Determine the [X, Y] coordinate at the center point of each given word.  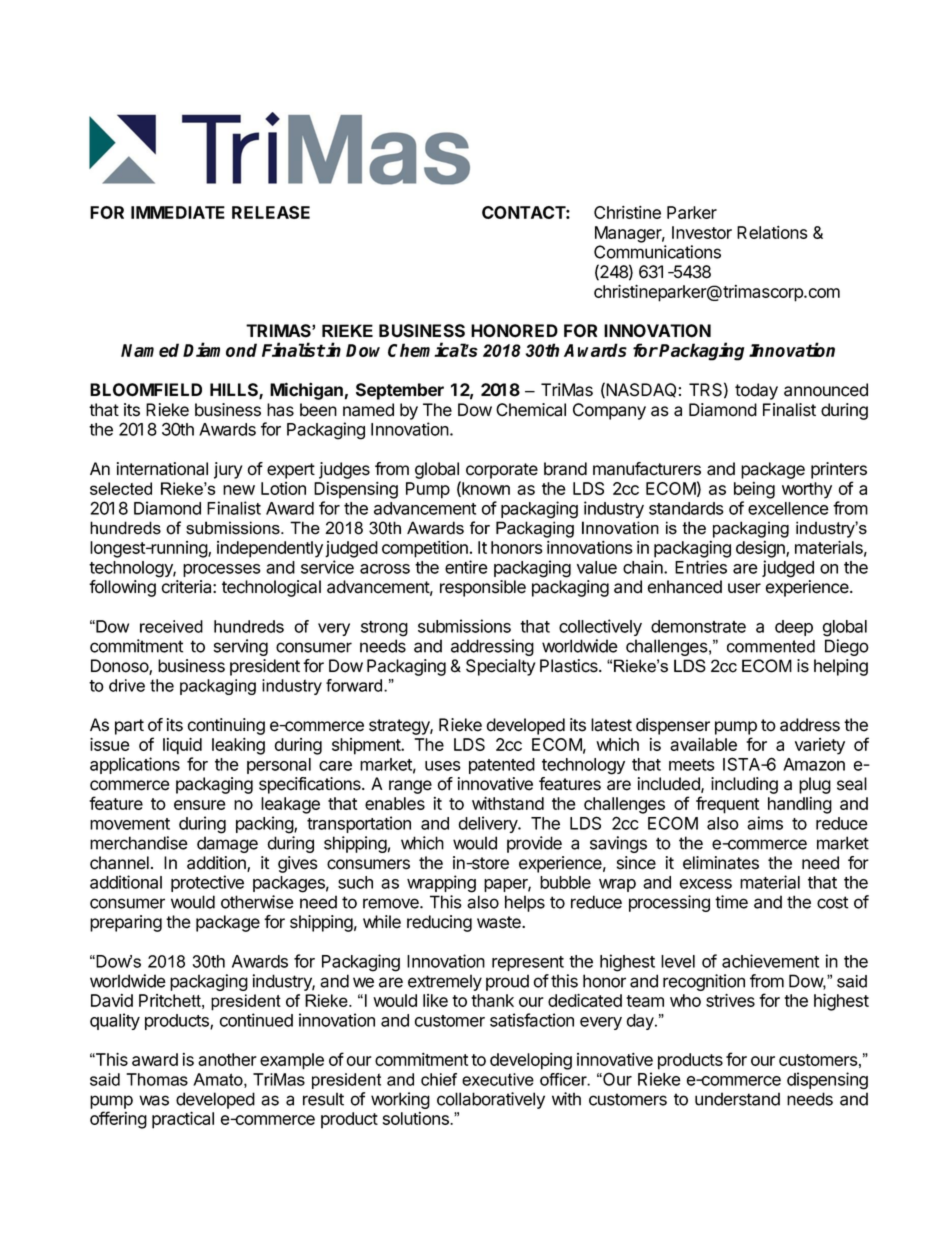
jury [228, 470]
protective [207, 883]
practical [183, 1120]
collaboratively [491, 1100]
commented [771, 646]
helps [525, 903]
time [731, 902]
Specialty [501, 667]
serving [241, 647]
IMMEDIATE [178, 212]
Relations [772, 232]
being [754, 490]
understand [737, 1099]
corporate [502, 471]
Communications [657, 252]
